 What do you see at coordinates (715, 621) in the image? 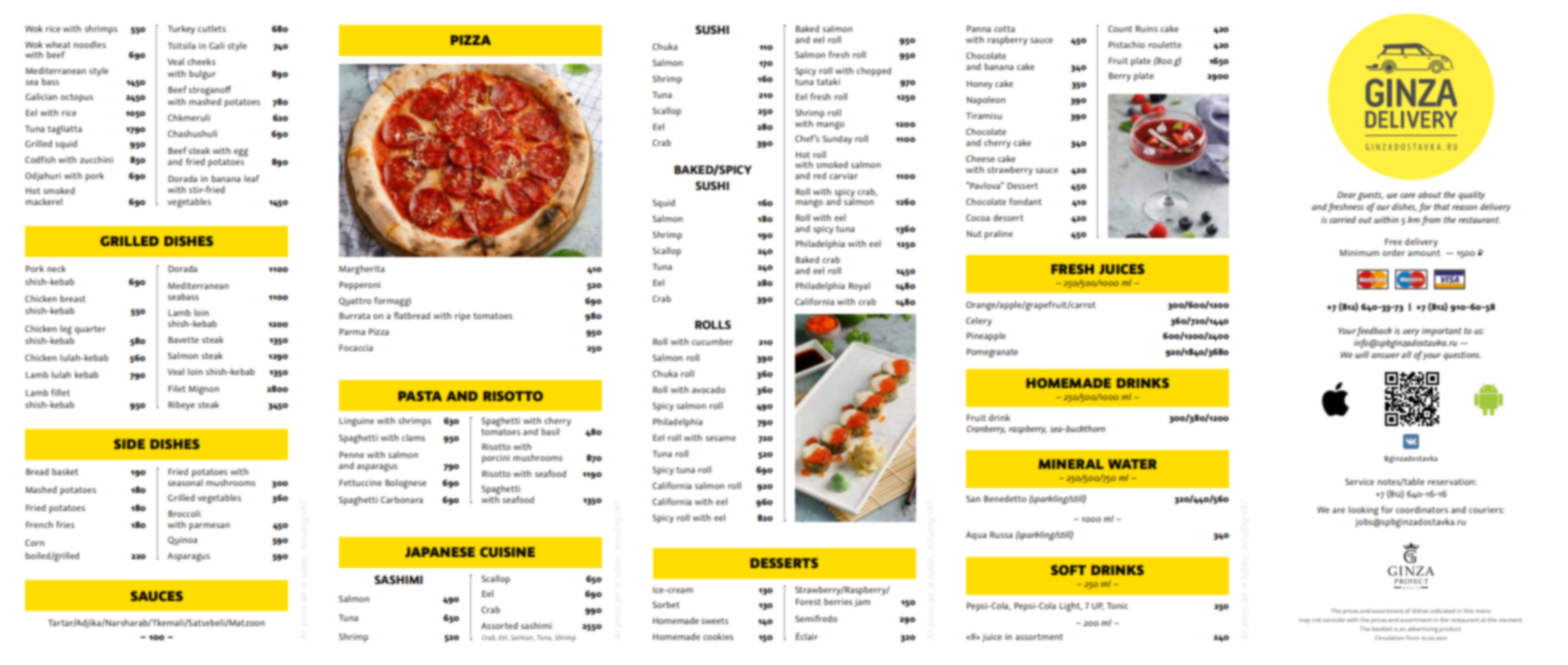
I see `sweets` at bounding box center [715, 621].
